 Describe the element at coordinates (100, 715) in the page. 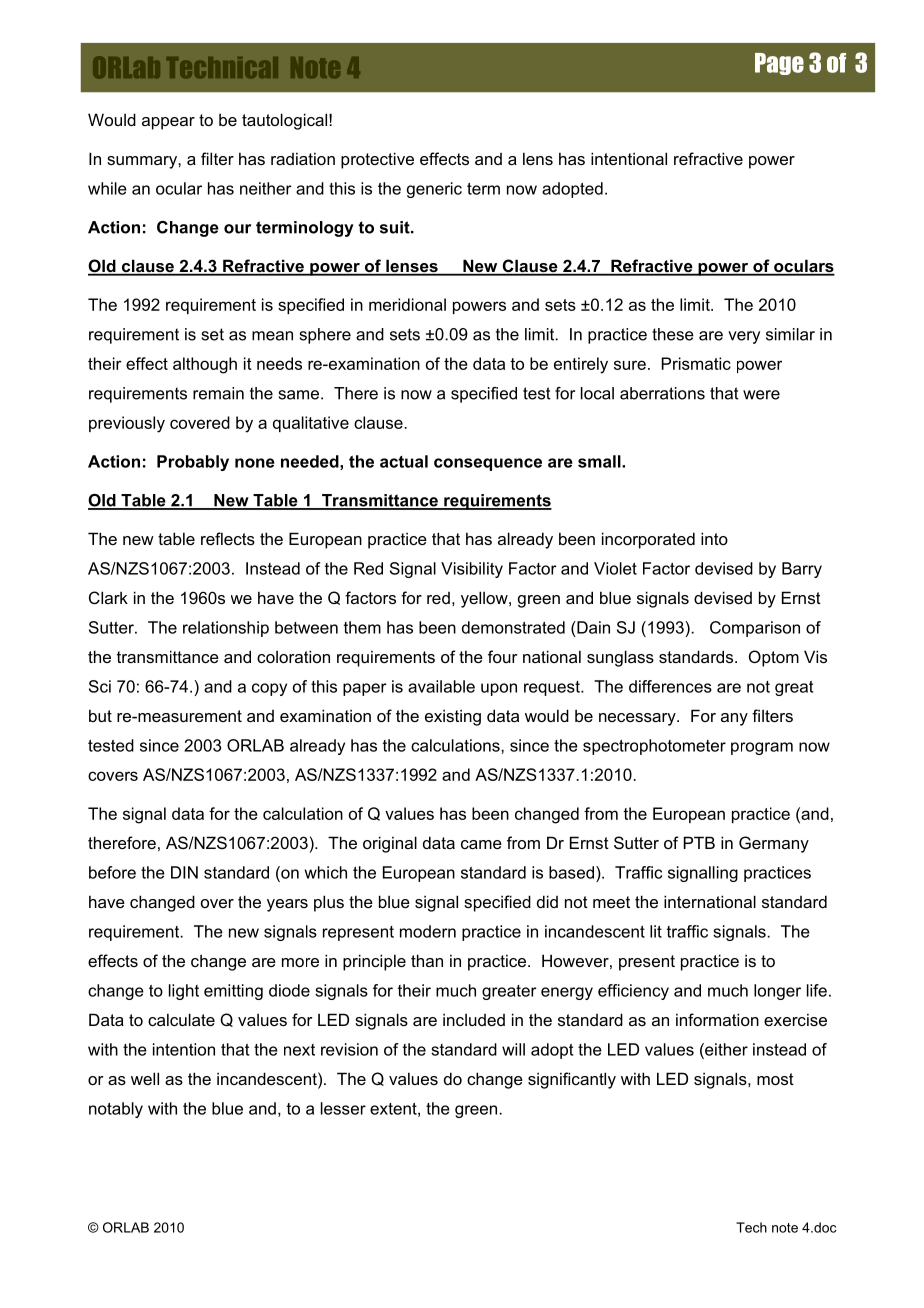

I see `but` at that location.
